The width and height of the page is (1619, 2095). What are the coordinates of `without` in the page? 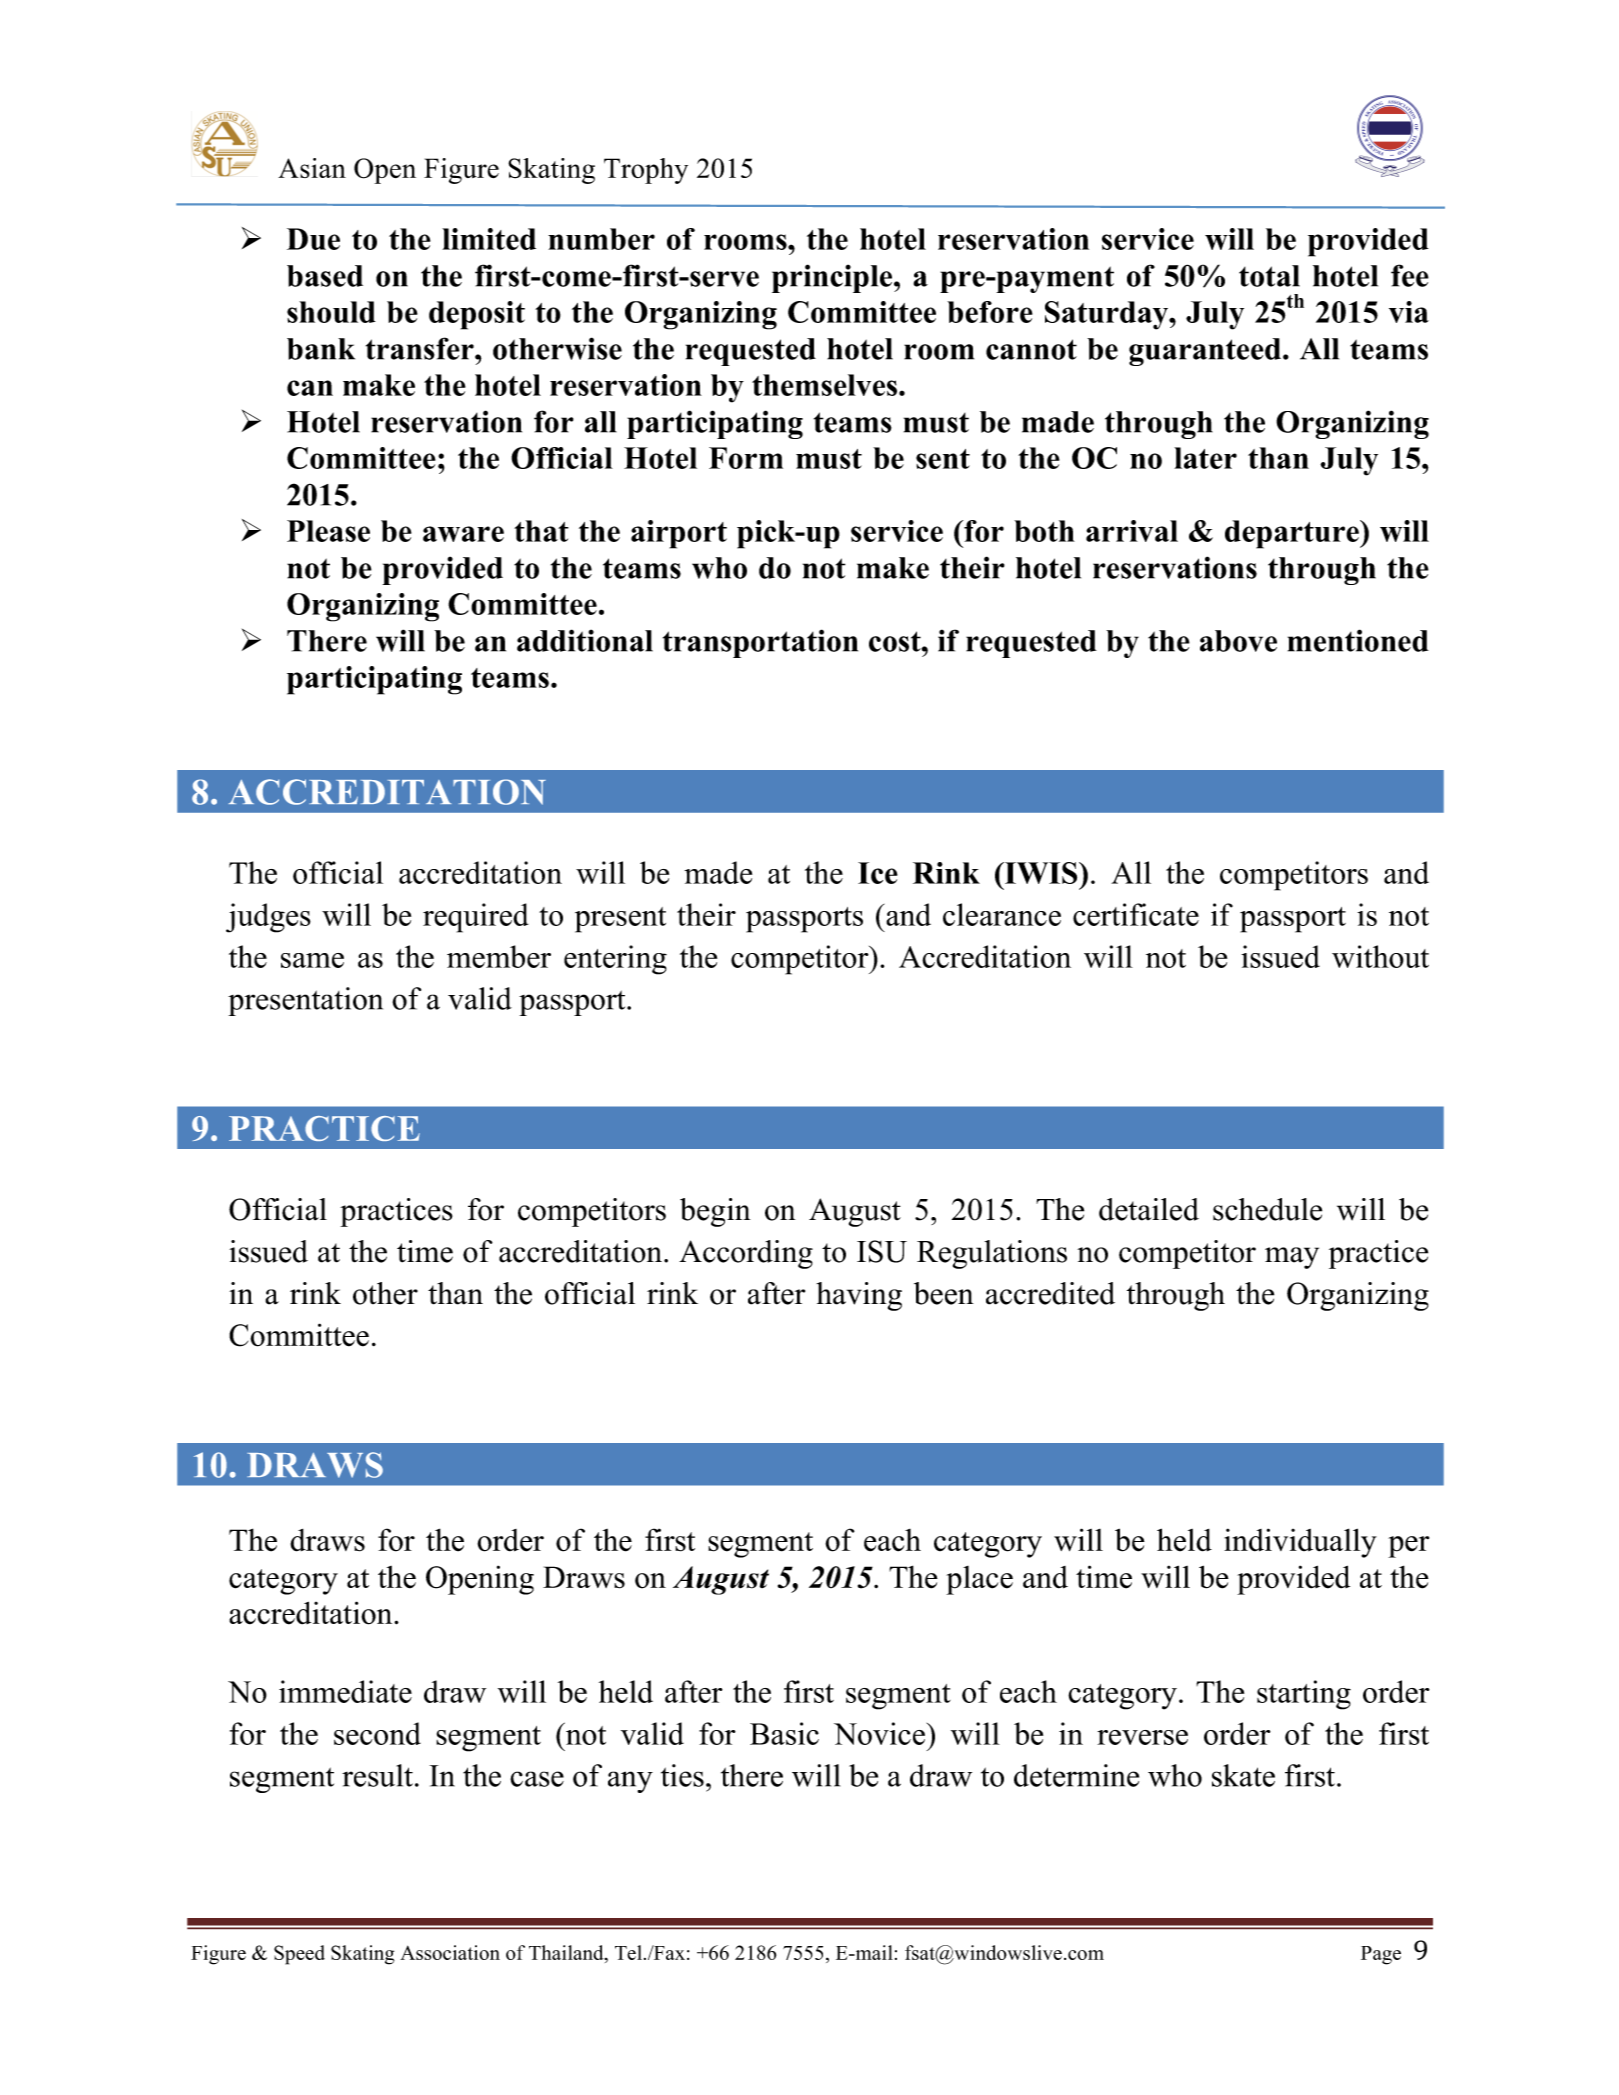 It's located at (1380, 956).
